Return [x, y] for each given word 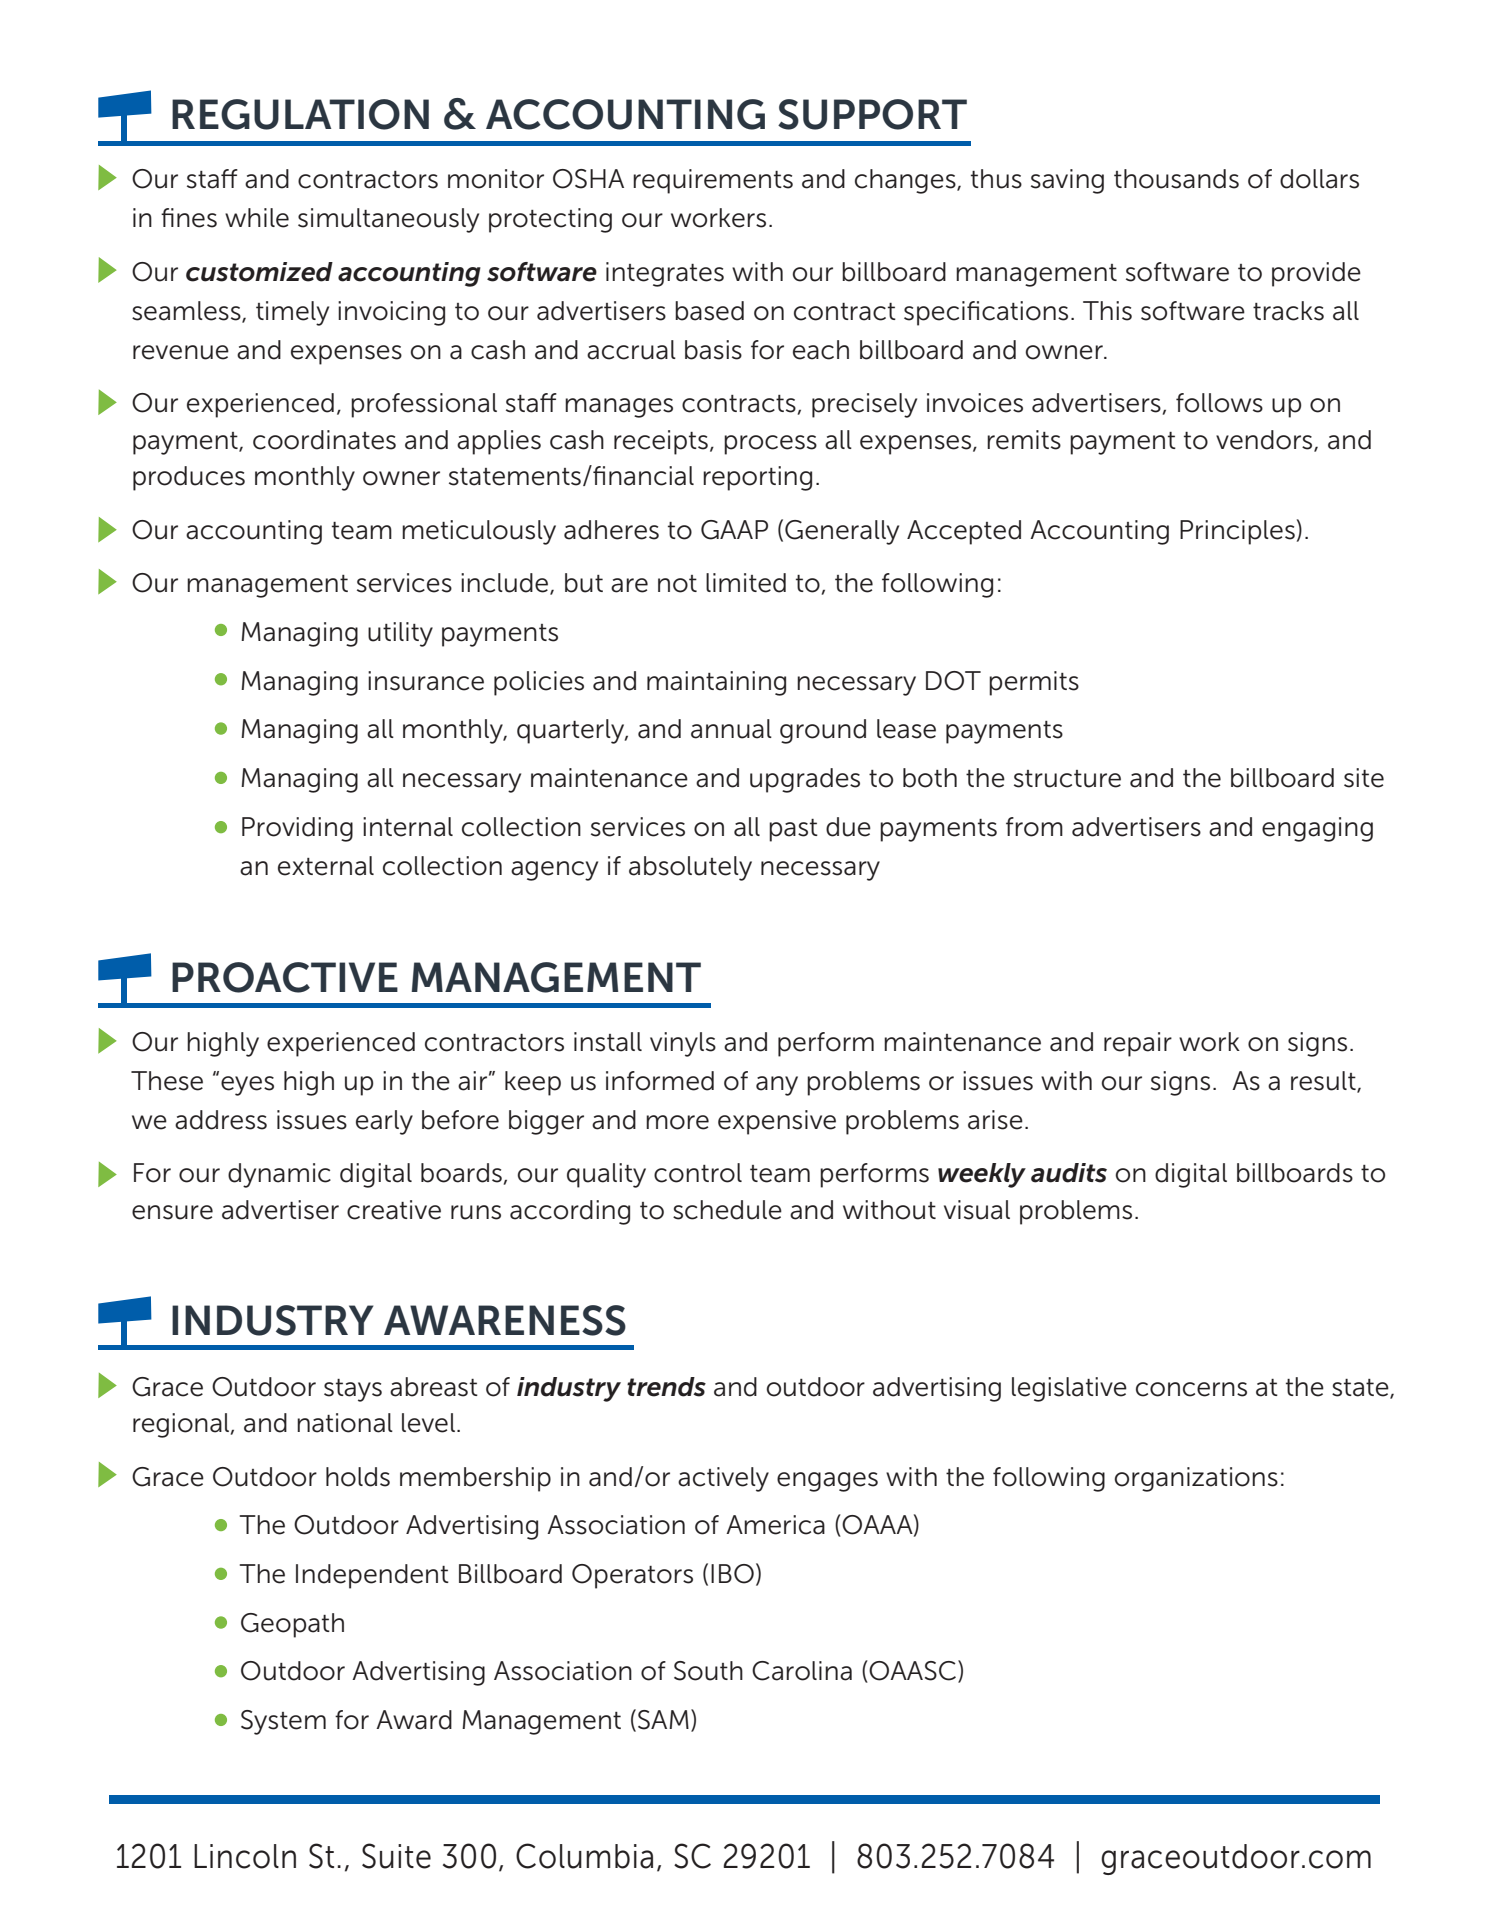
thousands [1176, 179]
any [777, 1086]
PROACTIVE [285, 977]
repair [1138, 1044]
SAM [663, 1720]
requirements [713, 181]
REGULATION [300, 114]
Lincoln [245, 1856]
